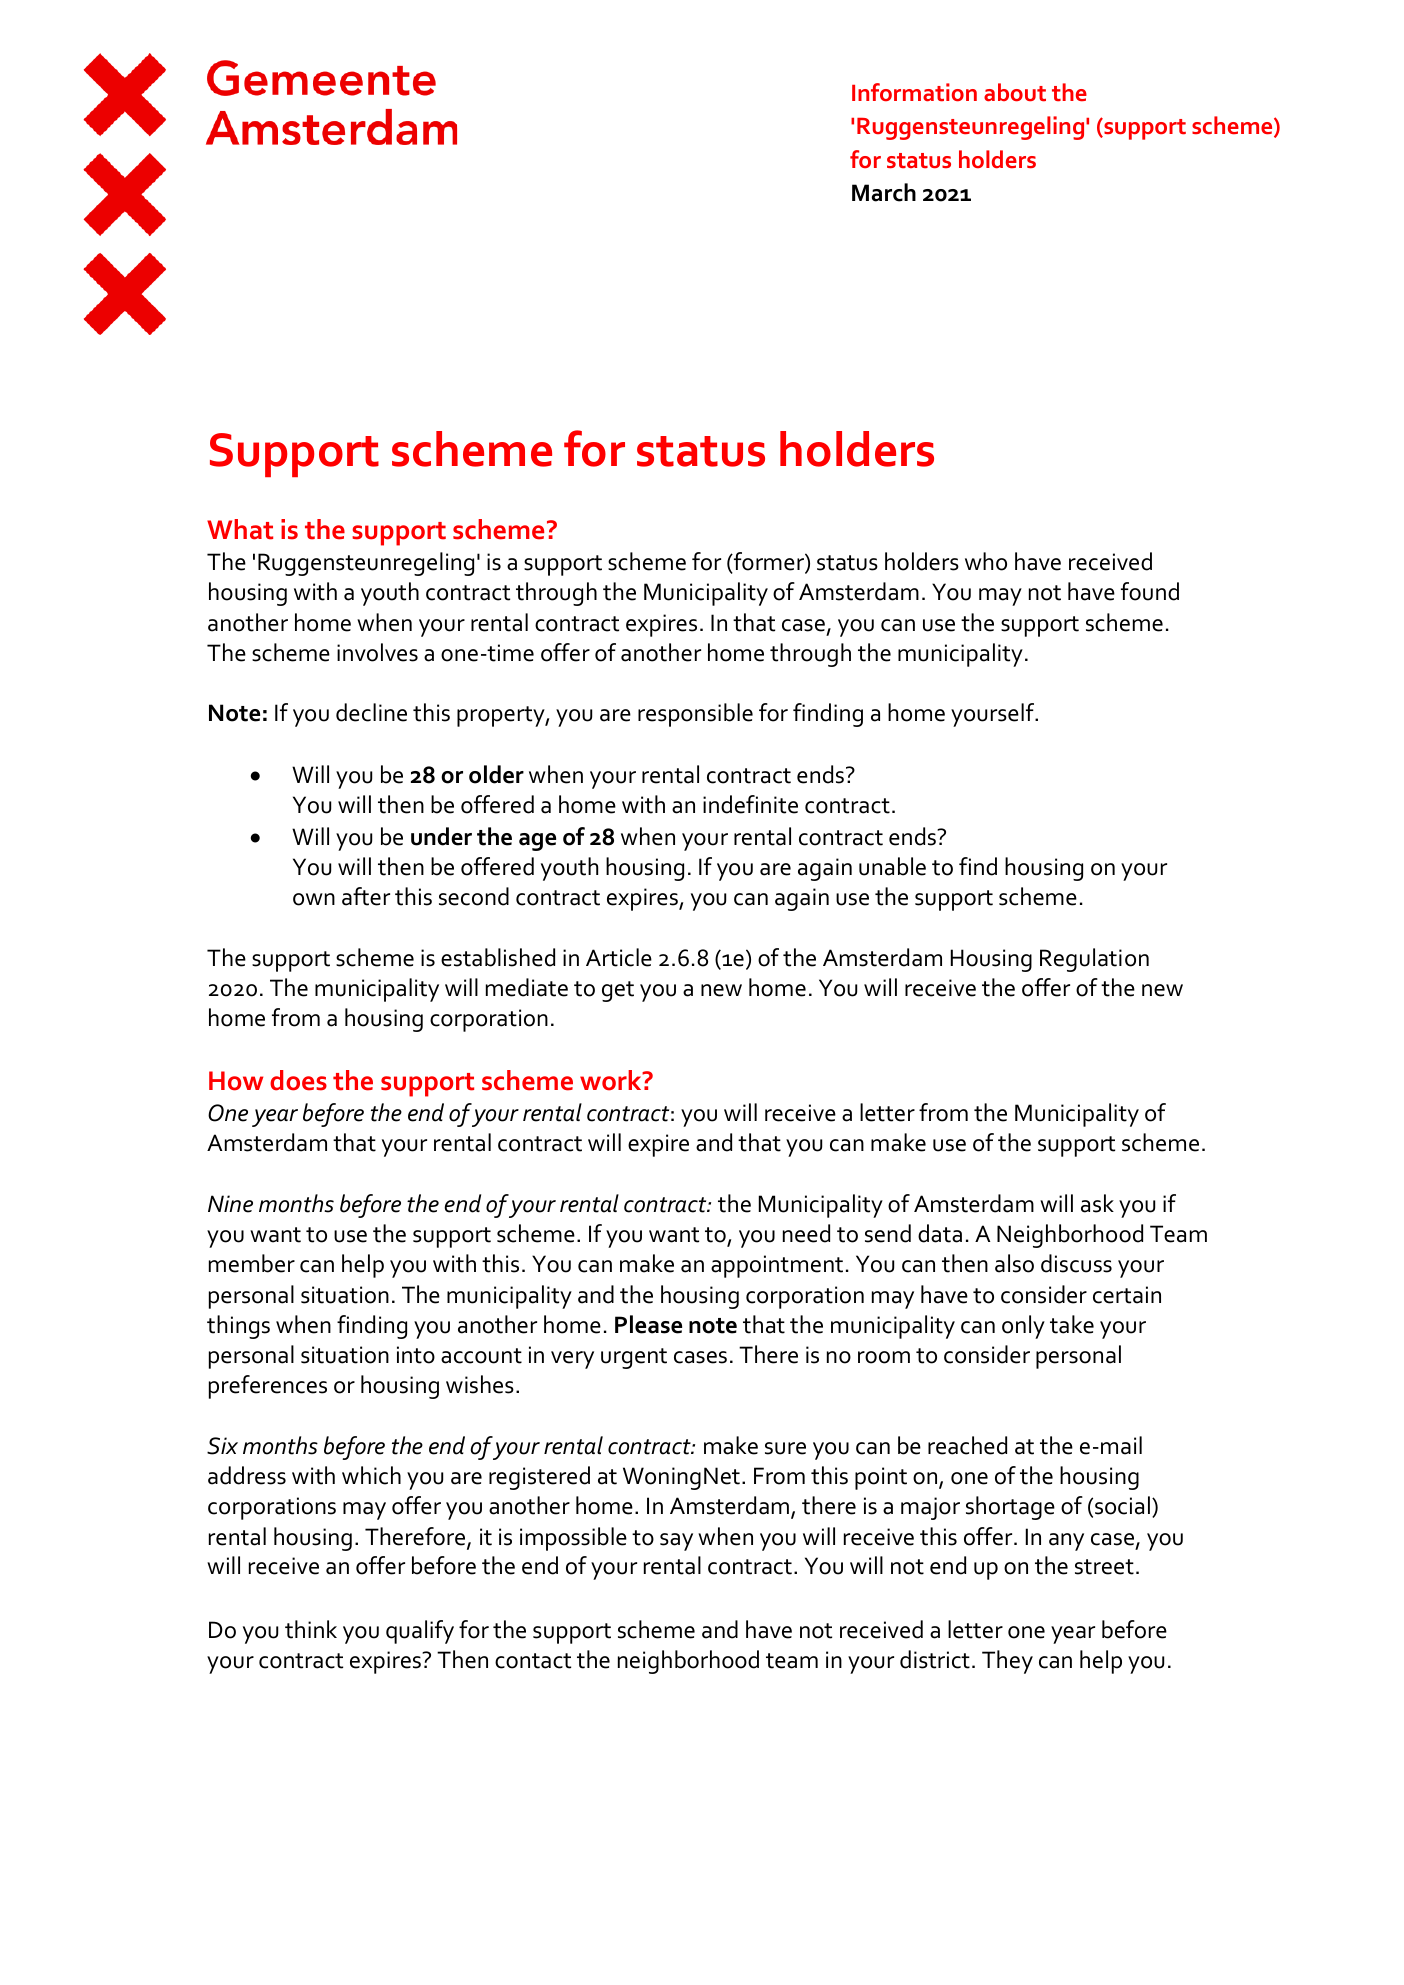 The width and height of the document is (1404, 1985). What do you see at coordinates (314, 899) in the document?
I see `own` at bounding box center [314, 899].
